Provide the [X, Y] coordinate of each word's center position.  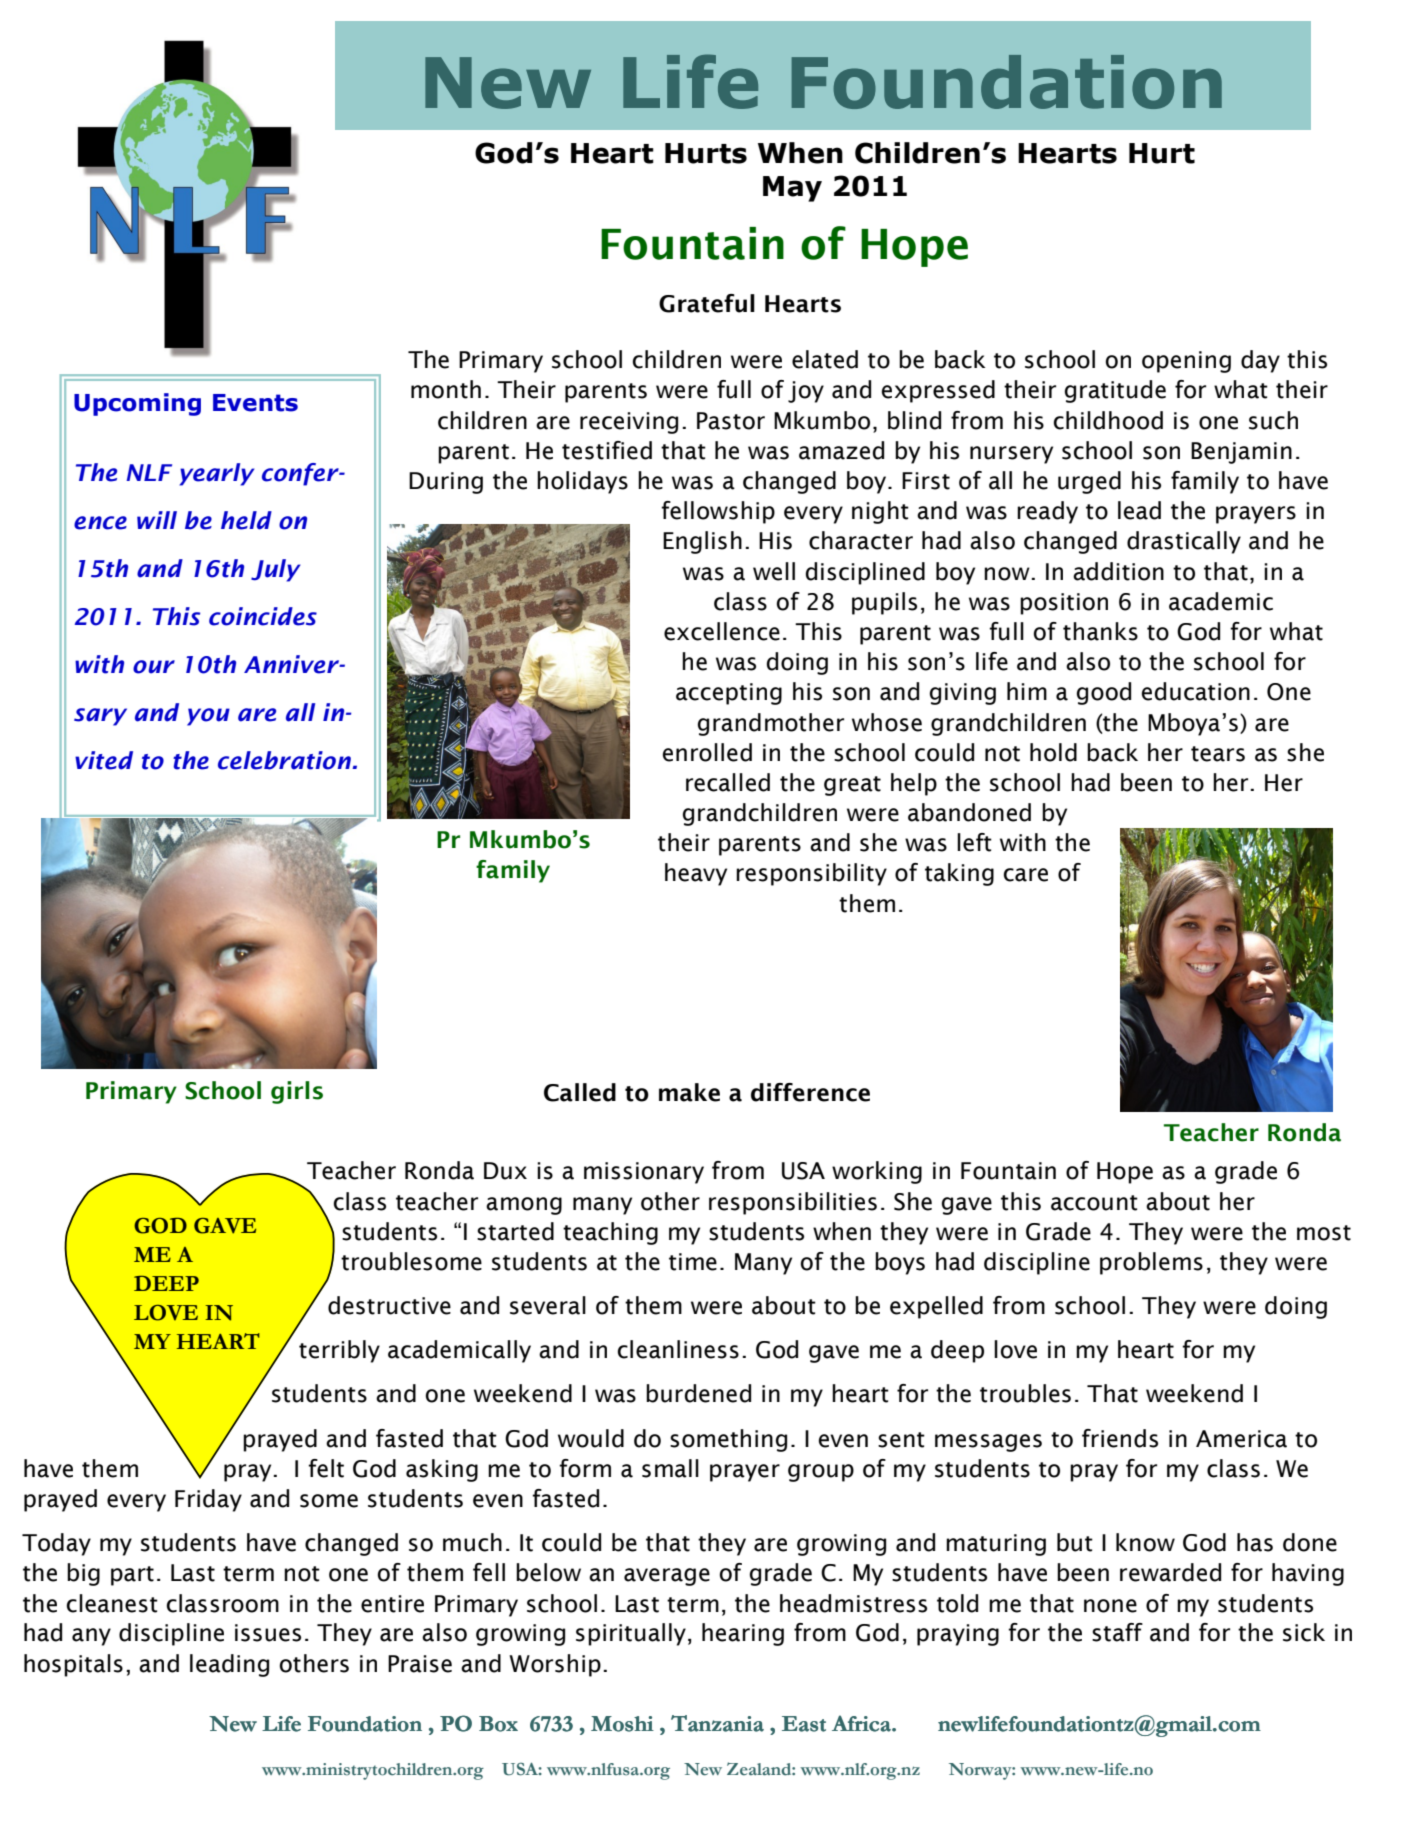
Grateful [707, 303]
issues [268, 1633]
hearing [743, 1634]
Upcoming [137, 404]
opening [1186, 362]
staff [1117, 1632]
